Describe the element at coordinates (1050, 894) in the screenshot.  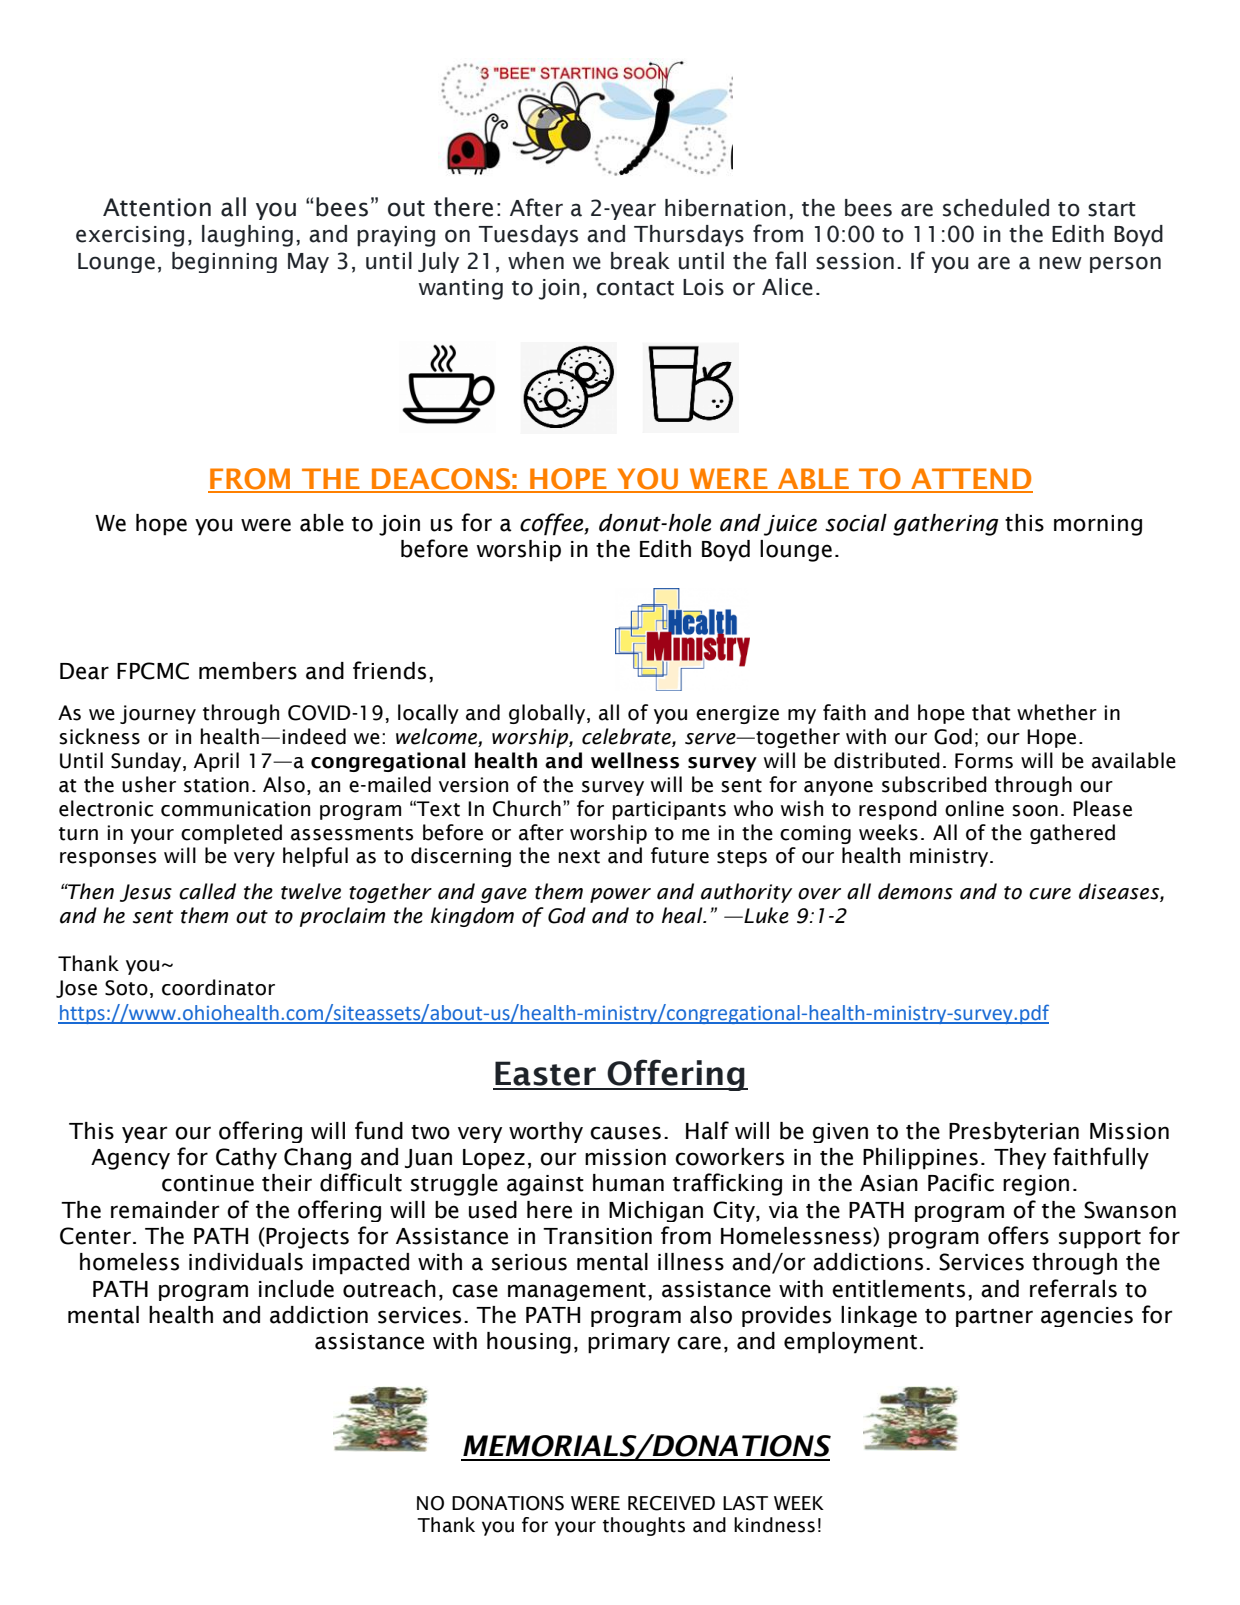
I see `cure` at that location.
